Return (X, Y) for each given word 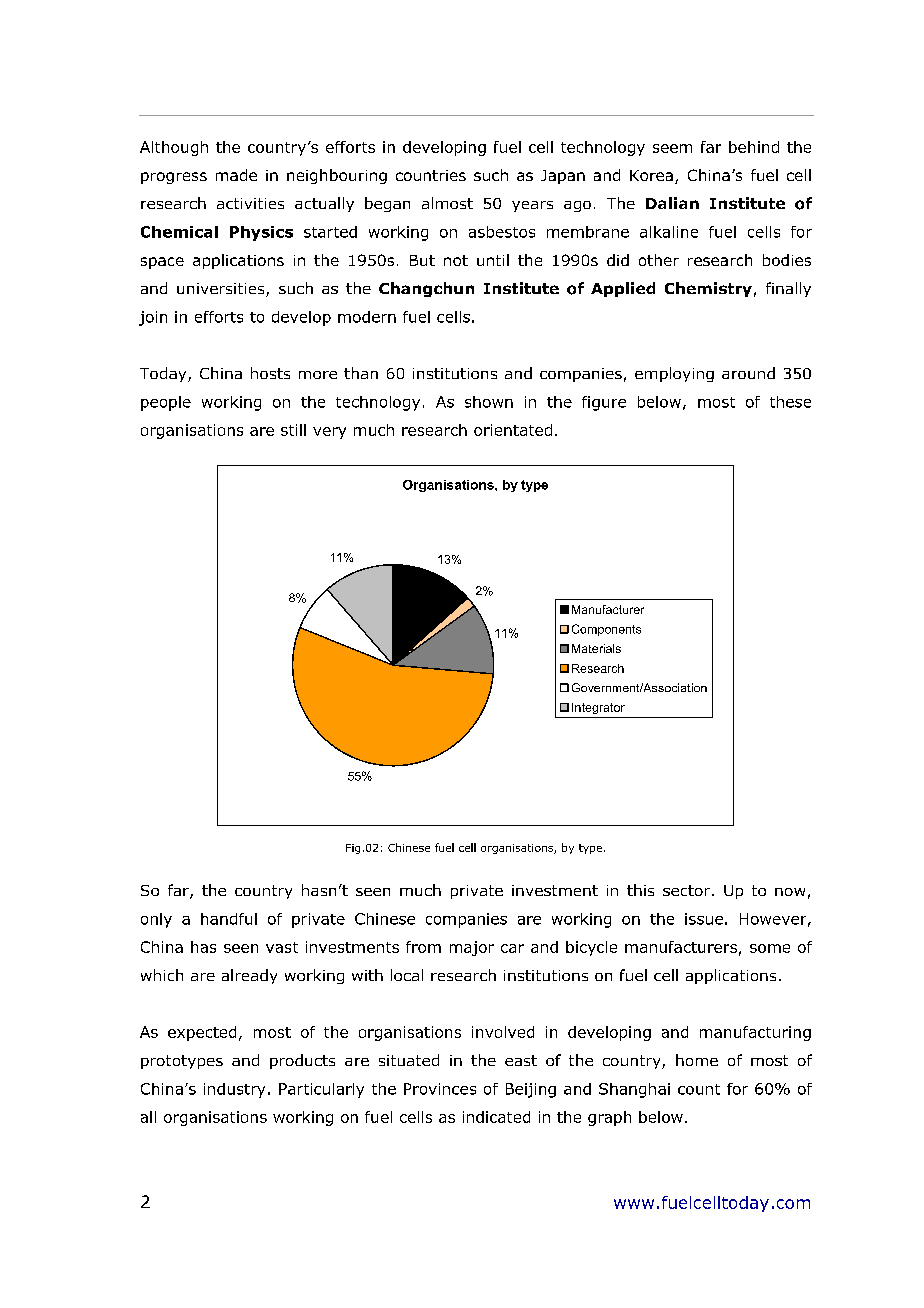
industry (234, 1090)
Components (606, 630)
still (293, 430)
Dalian (672, 203)
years (532, 206)
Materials (596, 648)
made (236, 175)
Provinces (440, 1089)
